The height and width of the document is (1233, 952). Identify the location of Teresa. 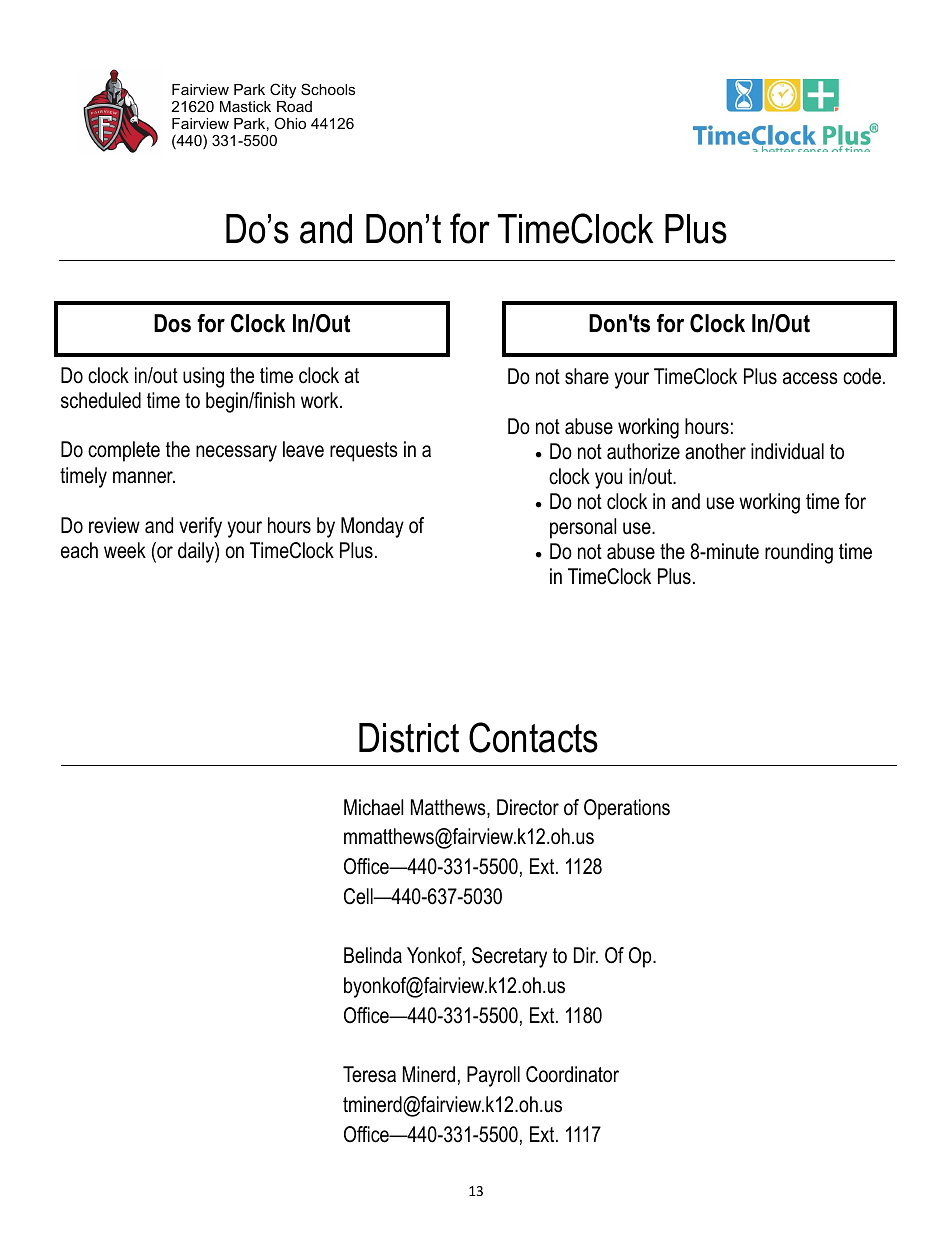
(369, 1074).
